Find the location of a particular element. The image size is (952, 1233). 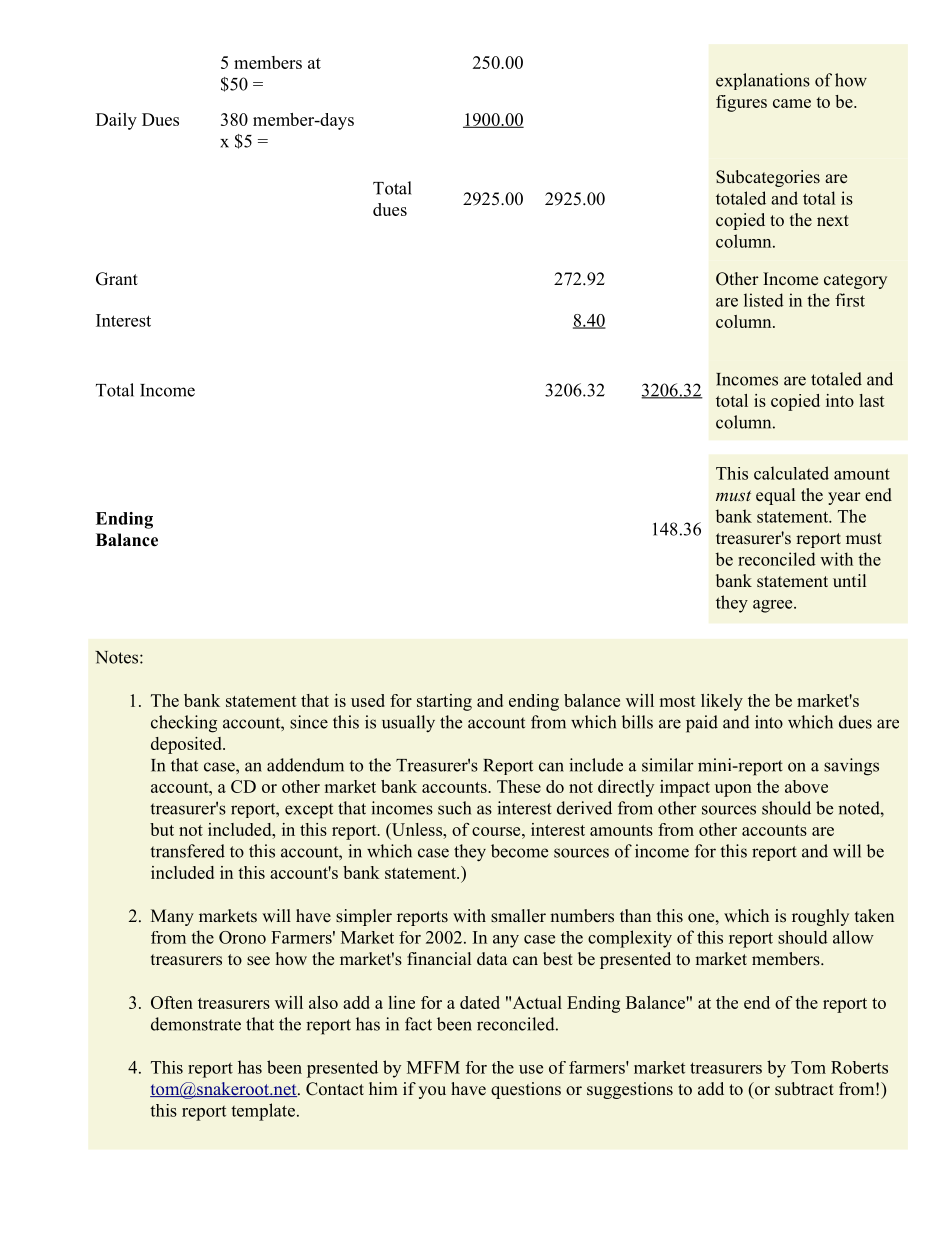

subtract is located at coordinates (804, 1089).
